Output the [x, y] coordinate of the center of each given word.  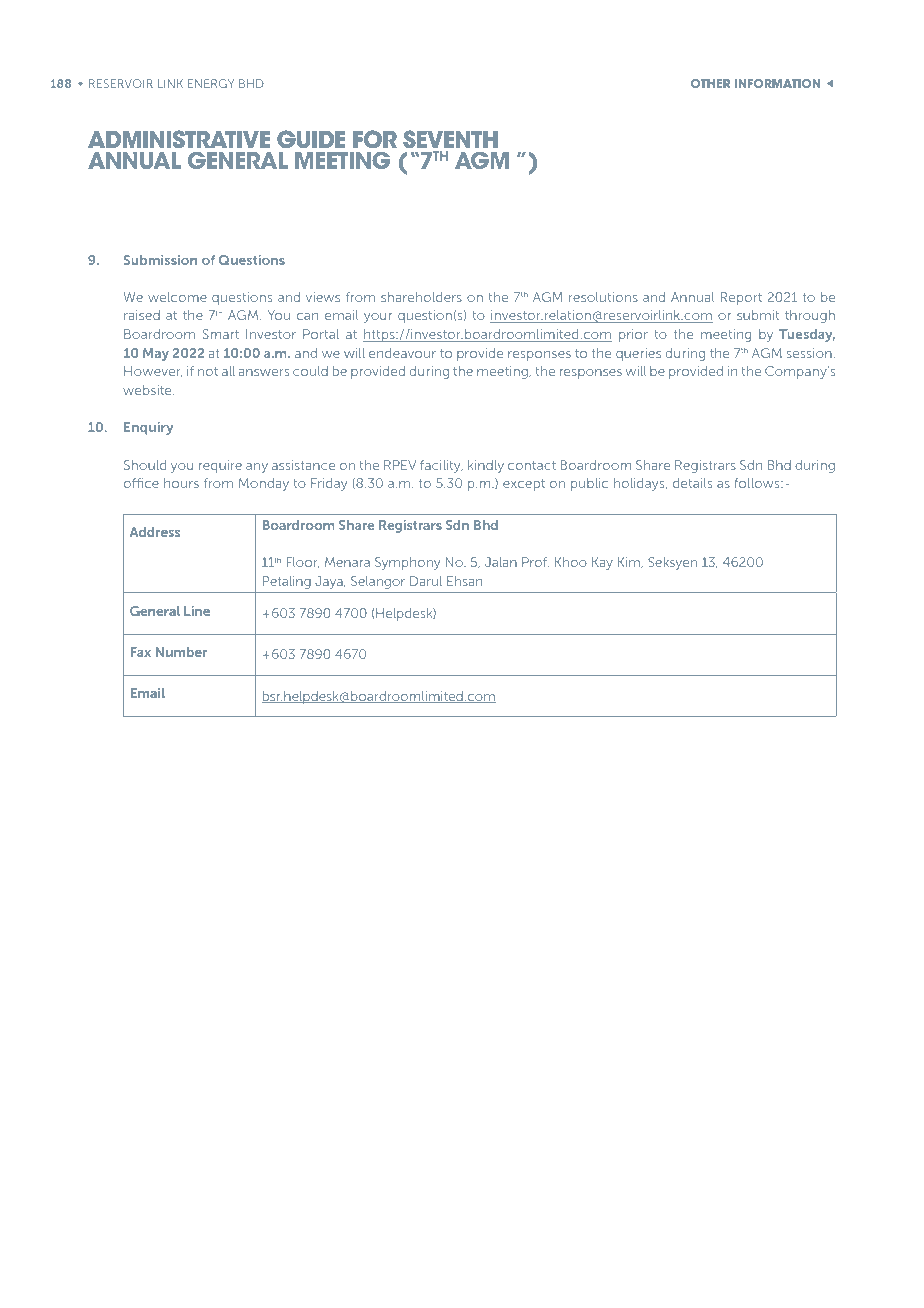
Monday [264, 484]
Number [181, 652]
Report [741, 298]
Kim [630, 562]
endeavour [402, 353]
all [228, 371]
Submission [160, 260]
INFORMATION [777, 83]
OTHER [710, 83]
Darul [426, 581]
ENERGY [211, 83]
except [524, 485]
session [809, 353]
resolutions [603, 297]
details [692, 483]
